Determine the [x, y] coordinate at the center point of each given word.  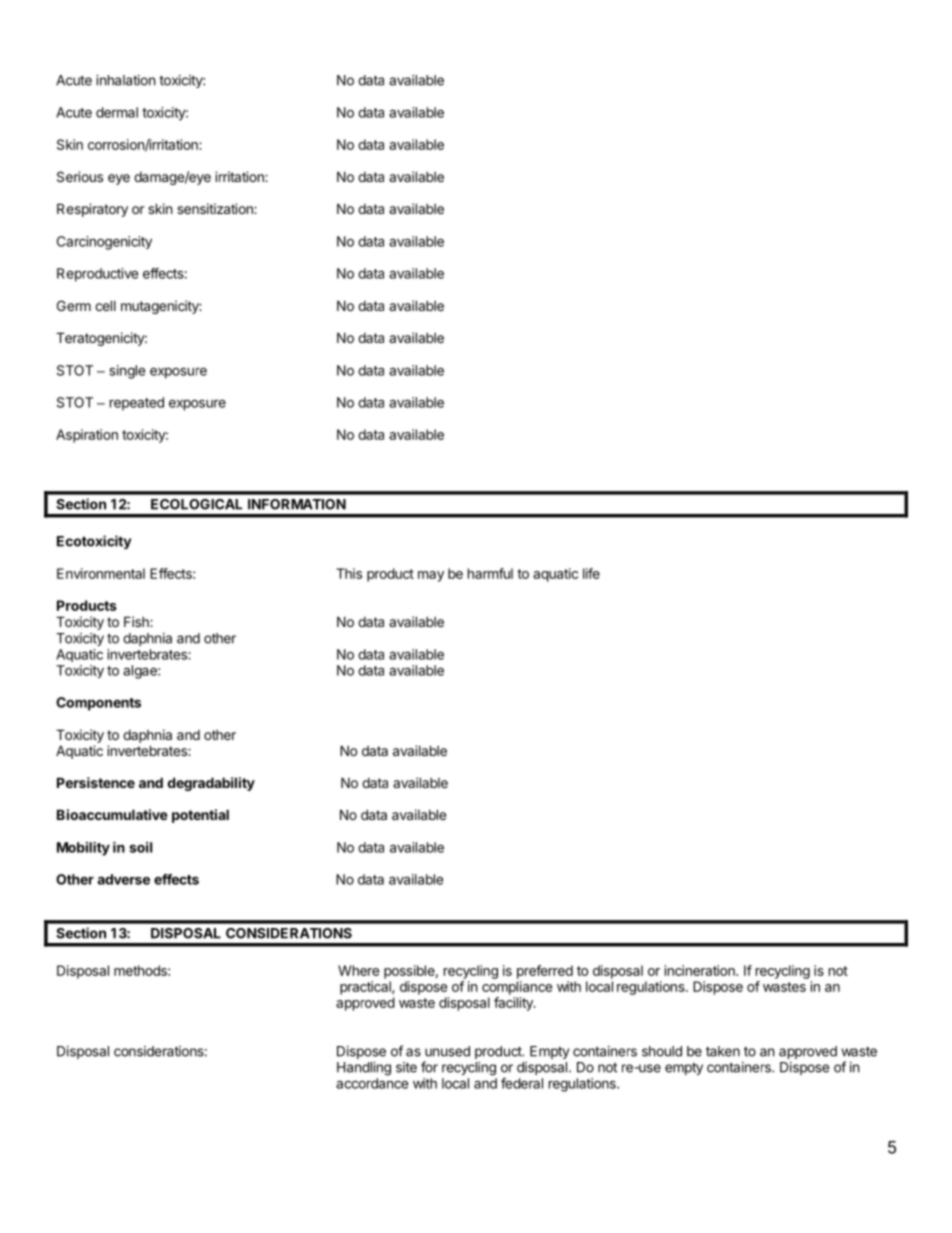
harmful [490, 573]
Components [98, 704]
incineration [701, 970]
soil [140, 847]
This [349, 573]
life [591, 573]
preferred [545, 972]
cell [105, 305]
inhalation [125, 80]
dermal [117, 112]
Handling [364, 1069]
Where [358, 970]
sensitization [216, 208]
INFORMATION [297, 504]
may [431, 576]
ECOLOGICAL [196, 504]
